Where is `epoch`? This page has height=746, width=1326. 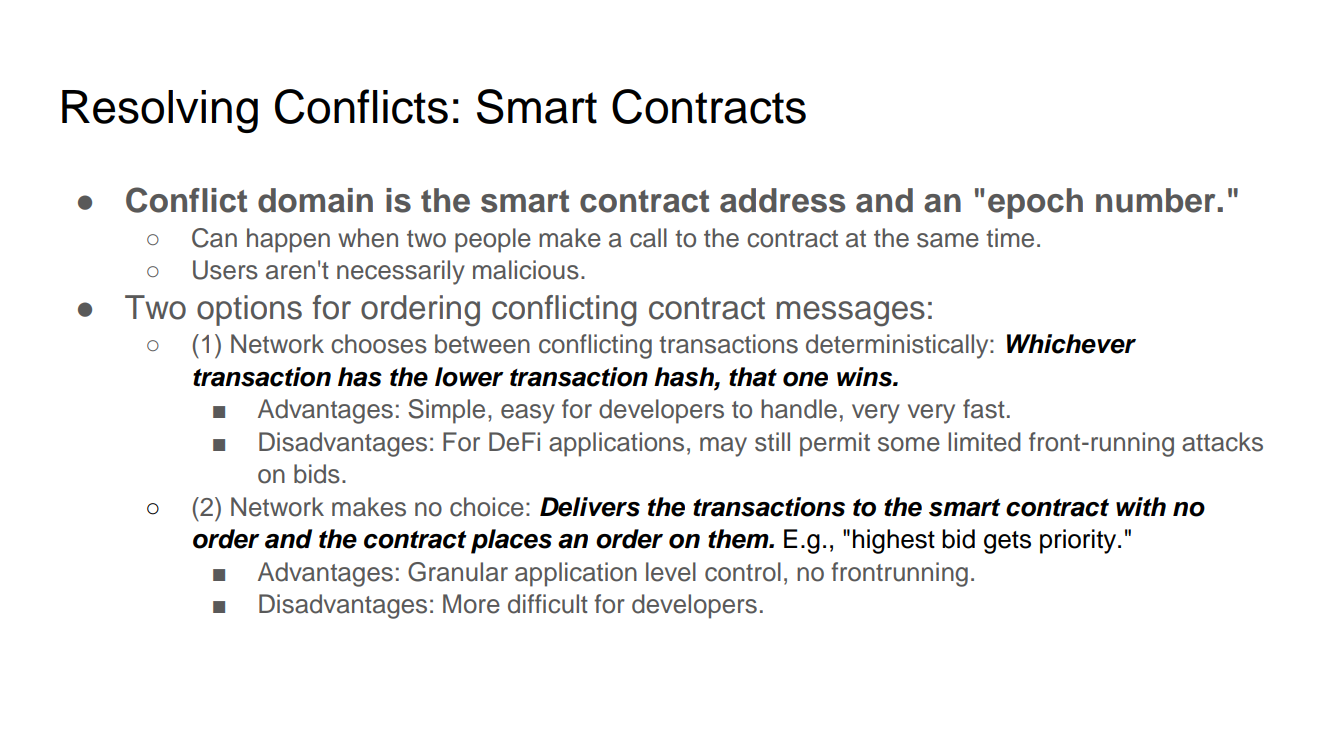 epoch is located at coordinates (1035, 203).
